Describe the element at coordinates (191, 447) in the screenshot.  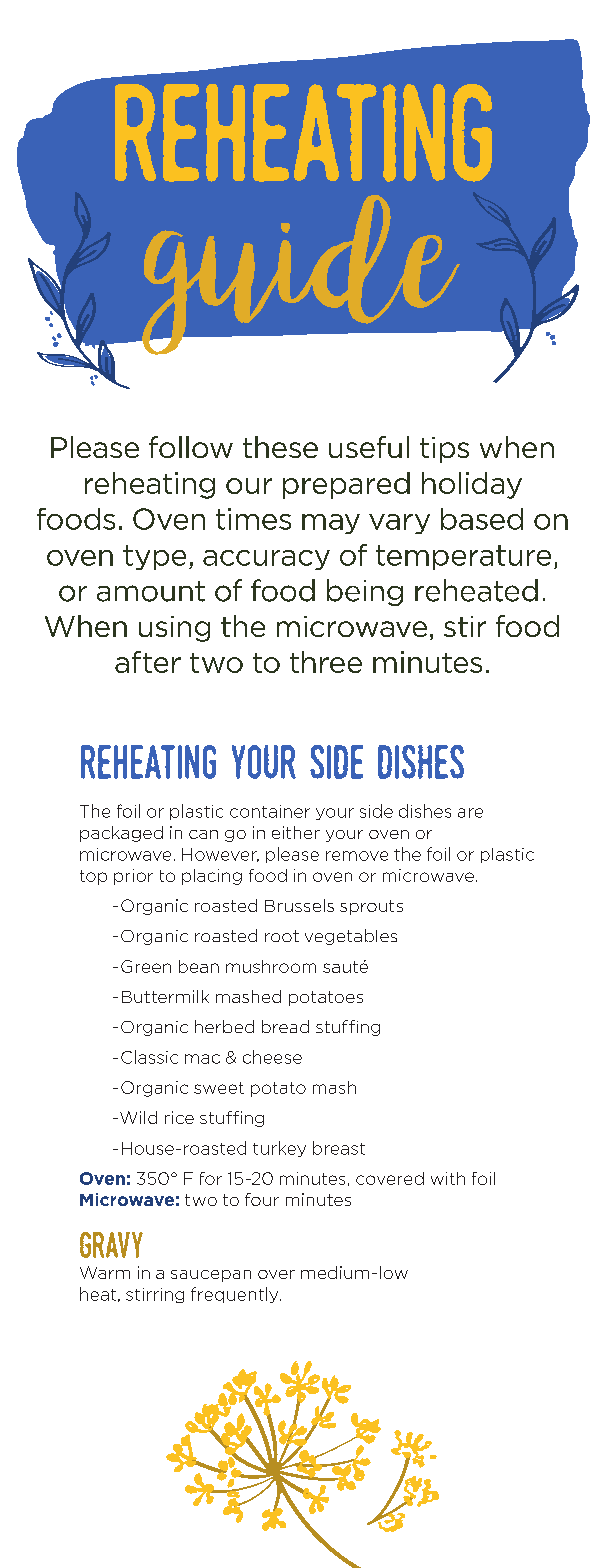
I see `follow` at that location.
